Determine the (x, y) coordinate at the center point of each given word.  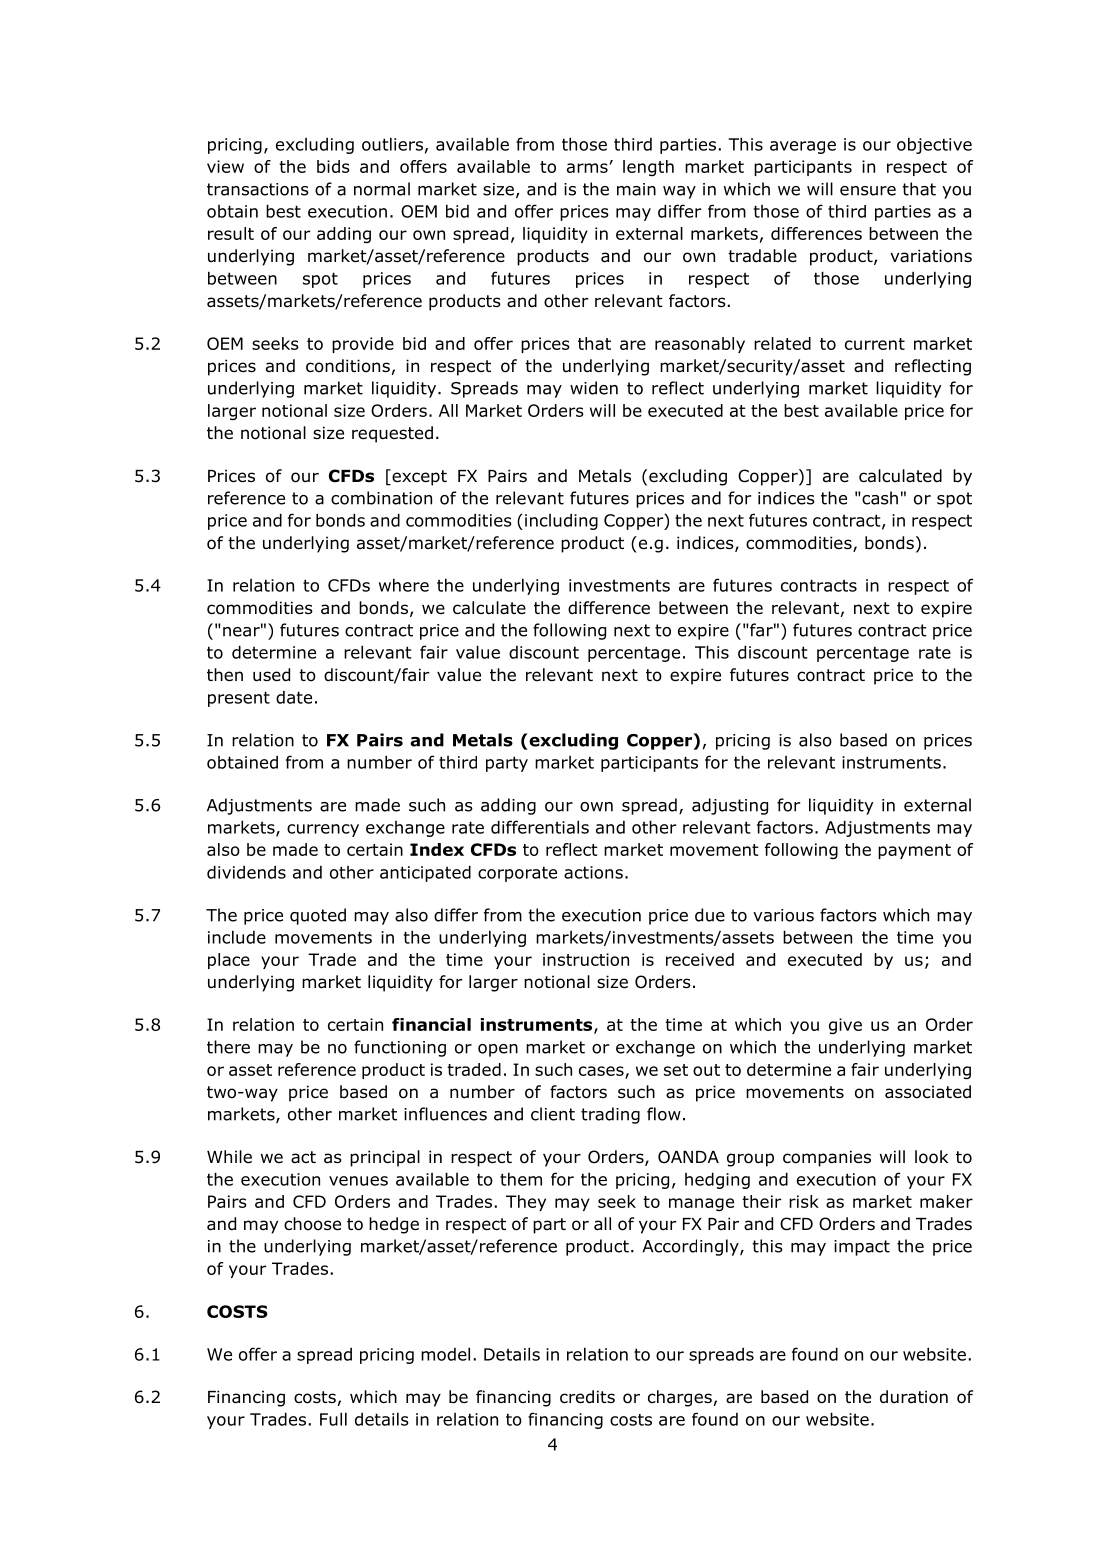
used (271, 675)
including (561, 522)
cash (879, 498)
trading (610, 1115)
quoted (318, 916)
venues (358, 1181)
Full (333, 1419)
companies (827, 1158)
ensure (868, 191)
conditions (348, 366)
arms (588, 168)
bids (333, 166)
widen (594, 388)
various (783, 915)
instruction (586, 959)
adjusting (730, 806)
